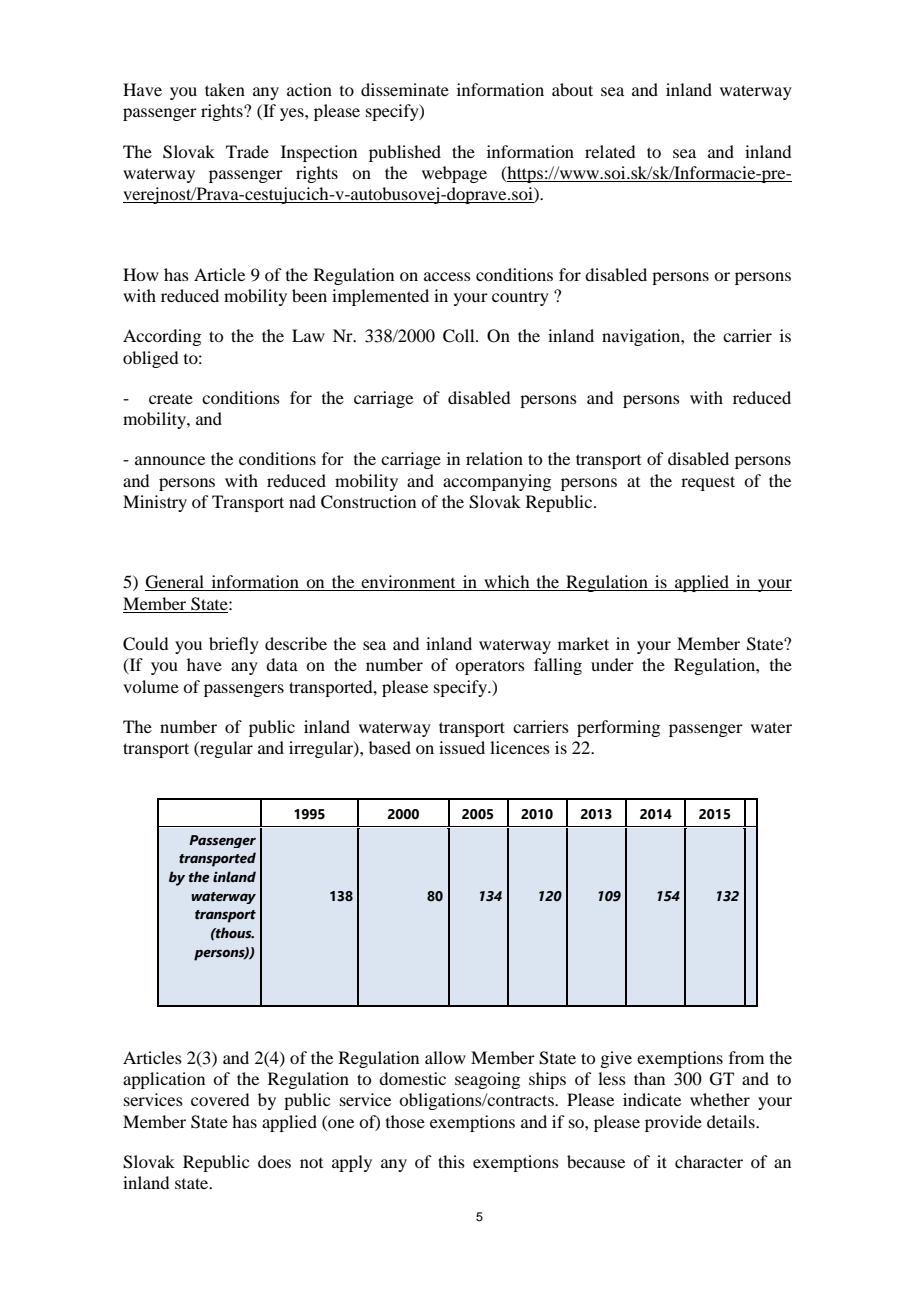 Image resolution: width=924 pixels, height=1308 pixels. Describe the element at coordinates (405, 153) in the screenshot. I see `published` at that location.
